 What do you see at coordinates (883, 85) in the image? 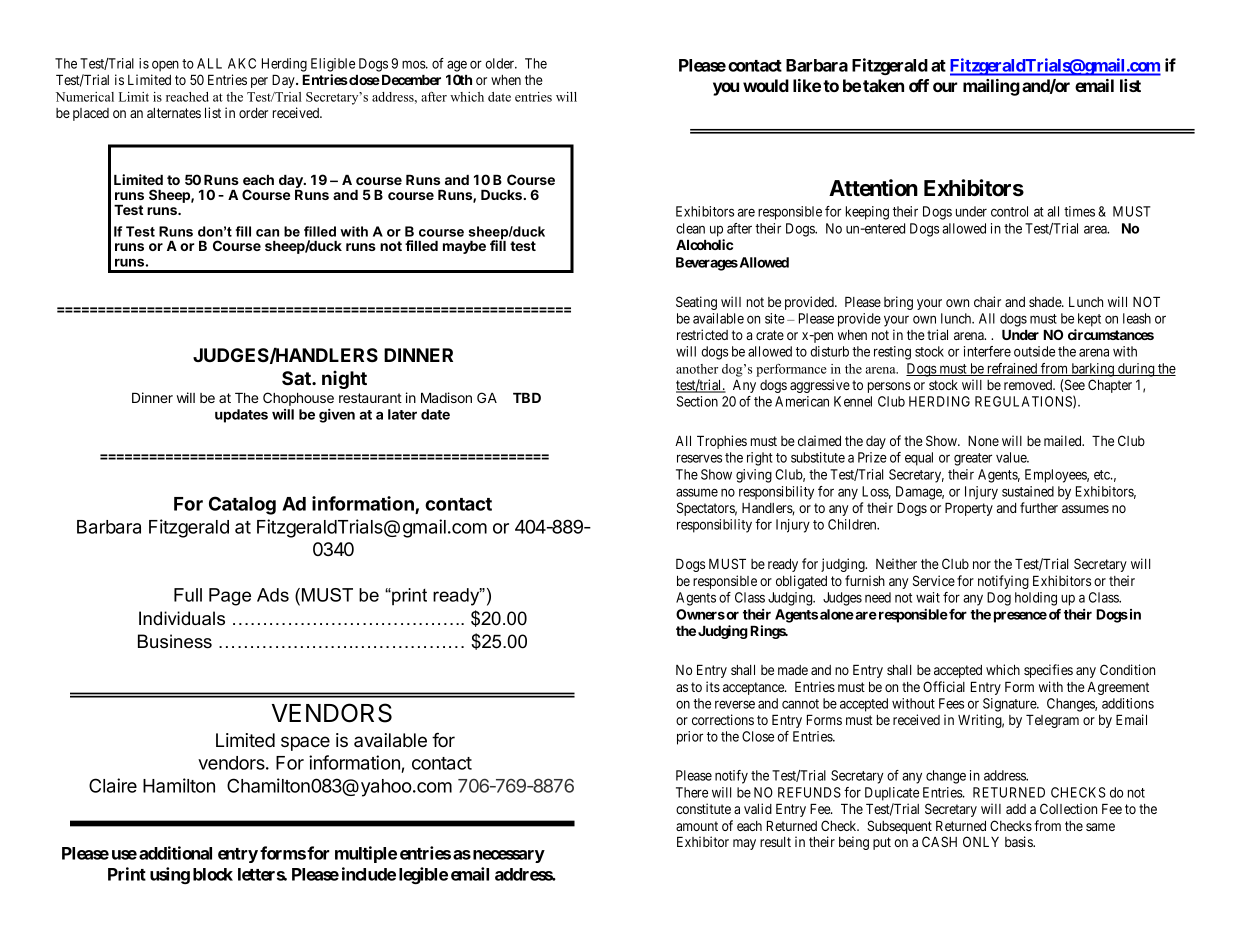
I see `taken` at bounding box center [883, 85].
